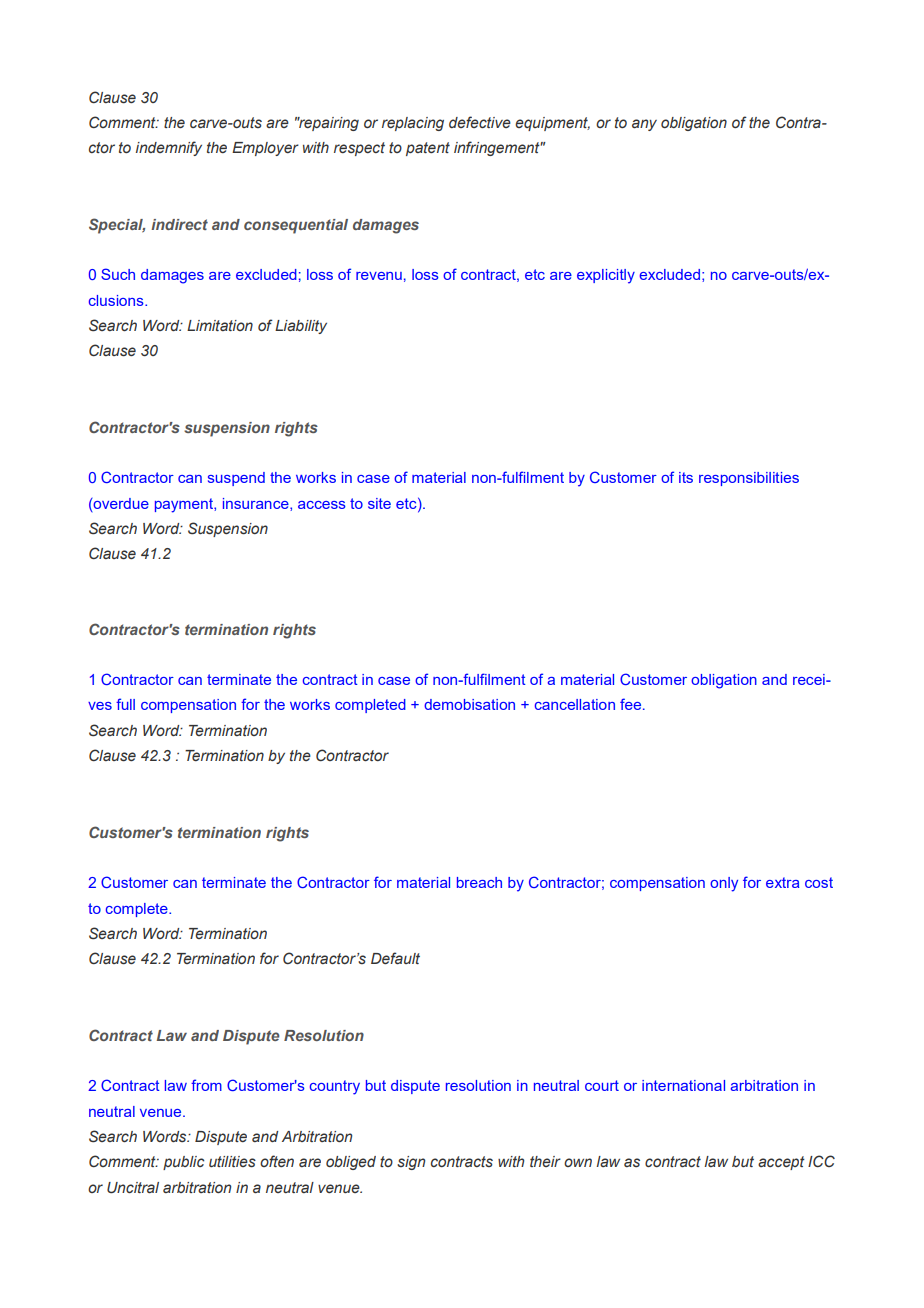 This screenshot has width=924, height=1308. What do you see at coordinates (183, 1163) in the screenshot?
I see `public` at bounding box center [183, 1163].
